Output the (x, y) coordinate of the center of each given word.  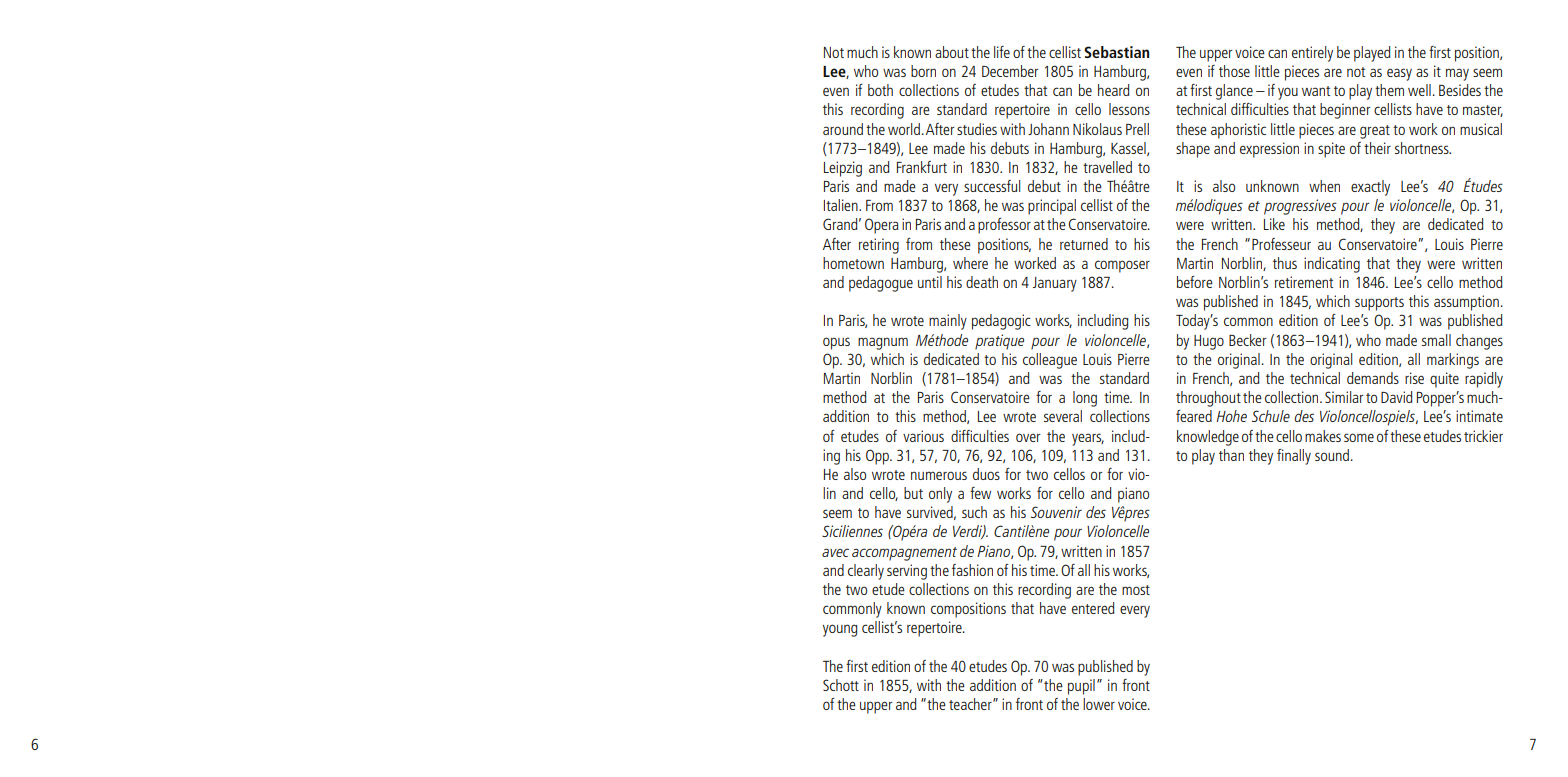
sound (1332, 455)
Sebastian (1116, 52)
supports (1379, 304)
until (930, 282)
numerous (939, 475)
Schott (841, 685)
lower (1099, 704)
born (923, 71)
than (1231, 455)
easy (1399, 74)
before (1195, 282)
